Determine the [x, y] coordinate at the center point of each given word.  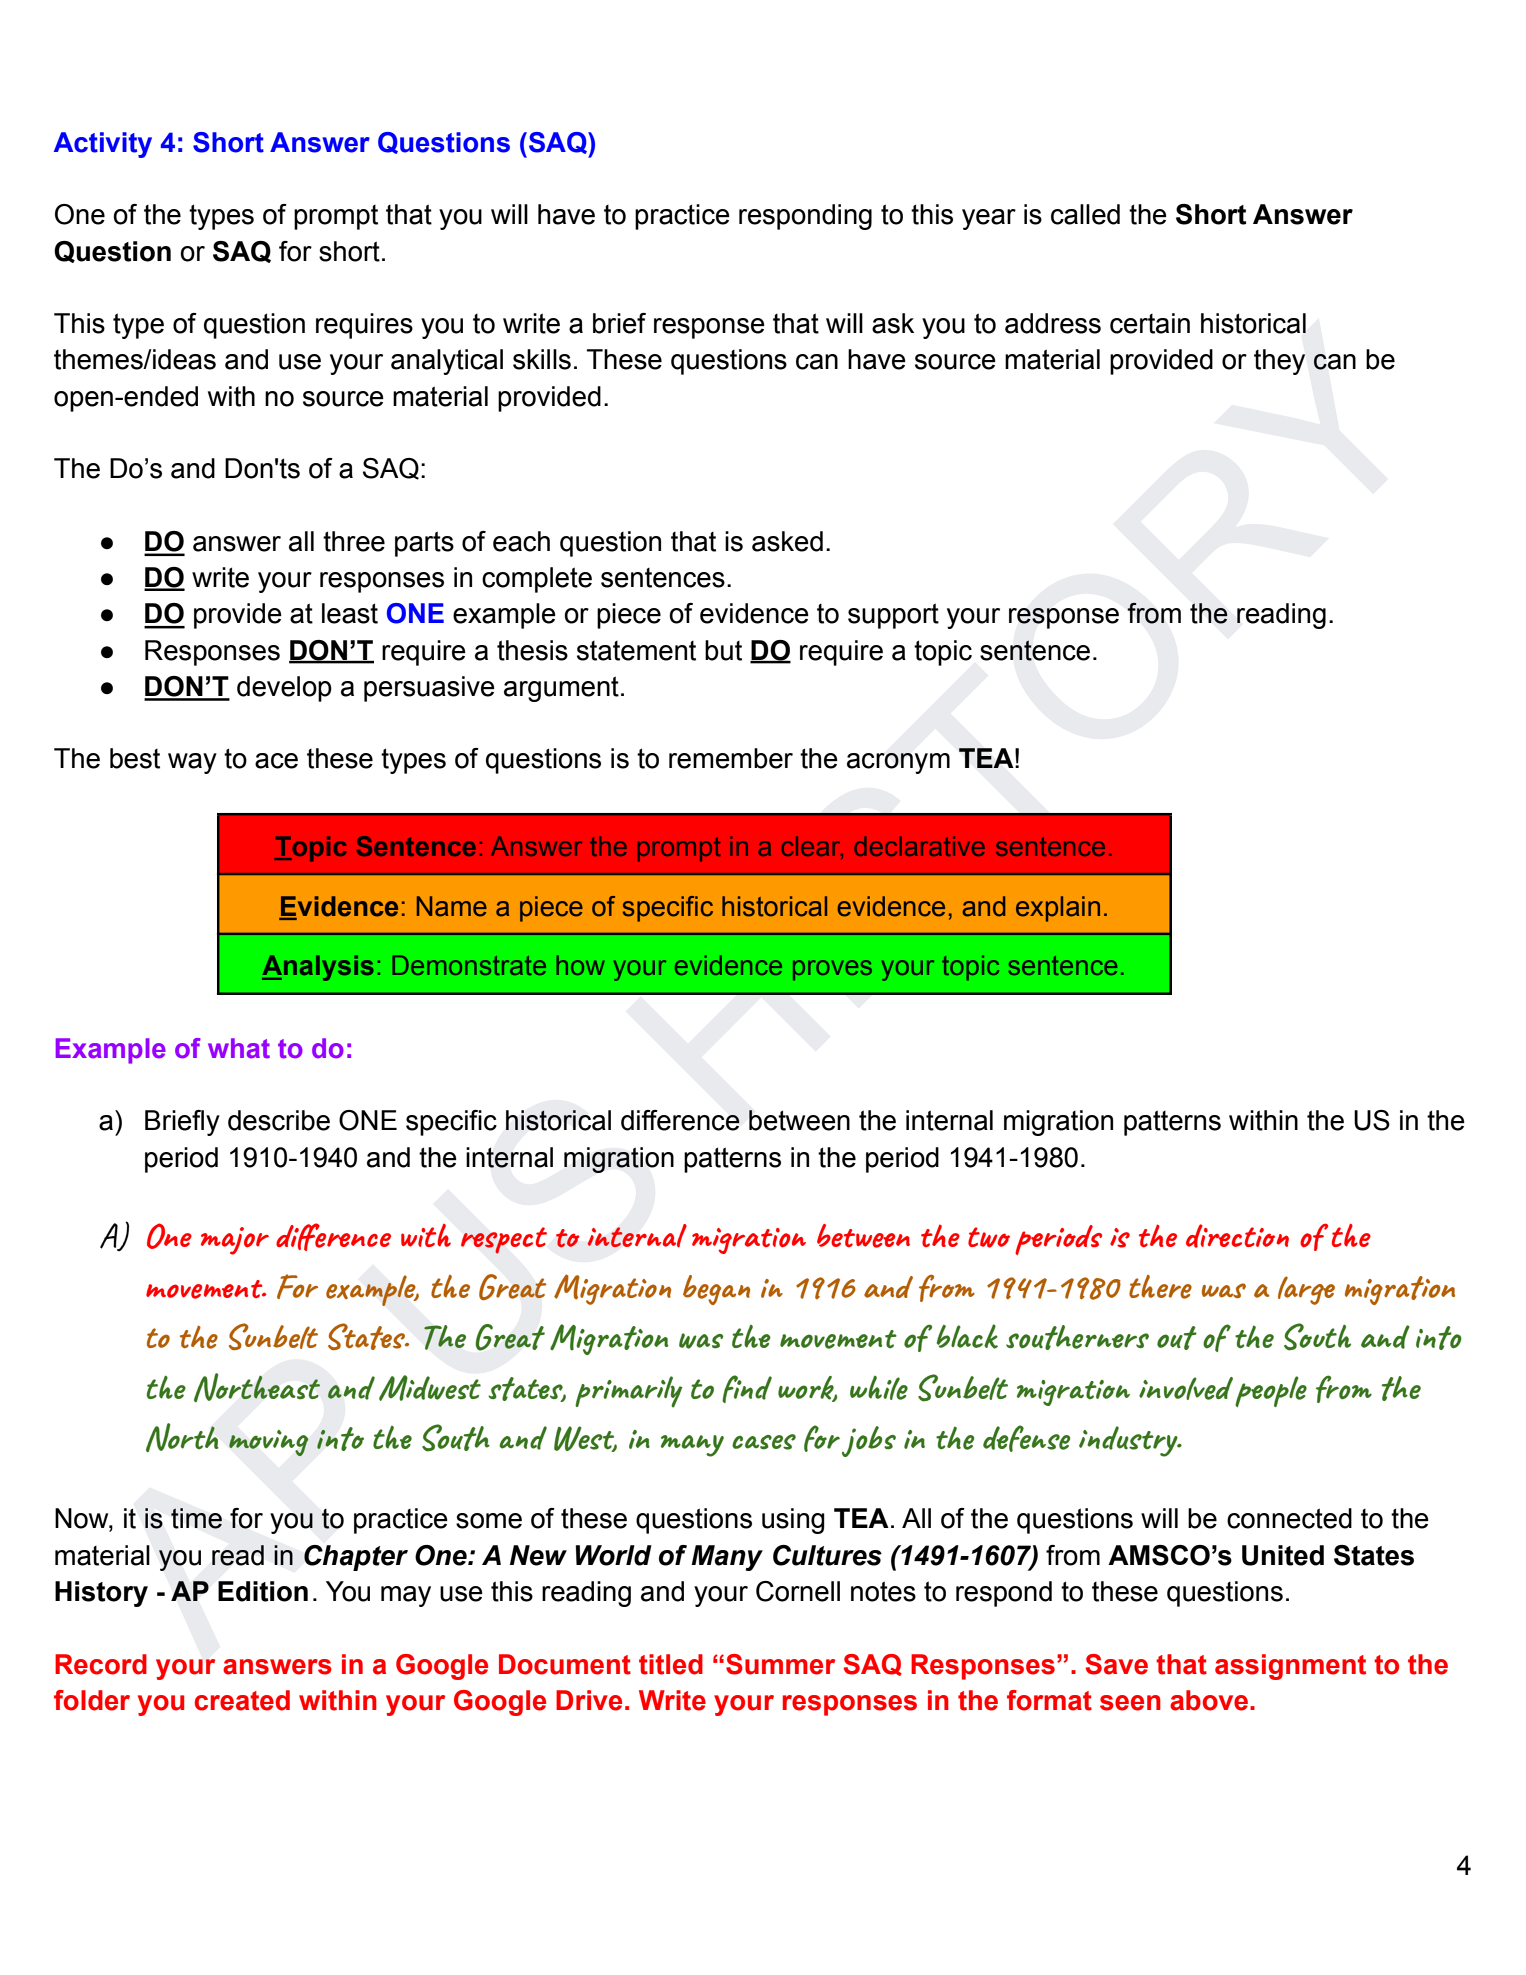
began [716, 1290]
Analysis [318, 968]
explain [1058, 909]
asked [787, 541]
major [235, 1241]
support [893, 616]
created [242, 1700]
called [1085, 214]
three [354, 541]
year [989, 219]
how [581, 965]
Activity [103, 145]
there [1160, 1287]
